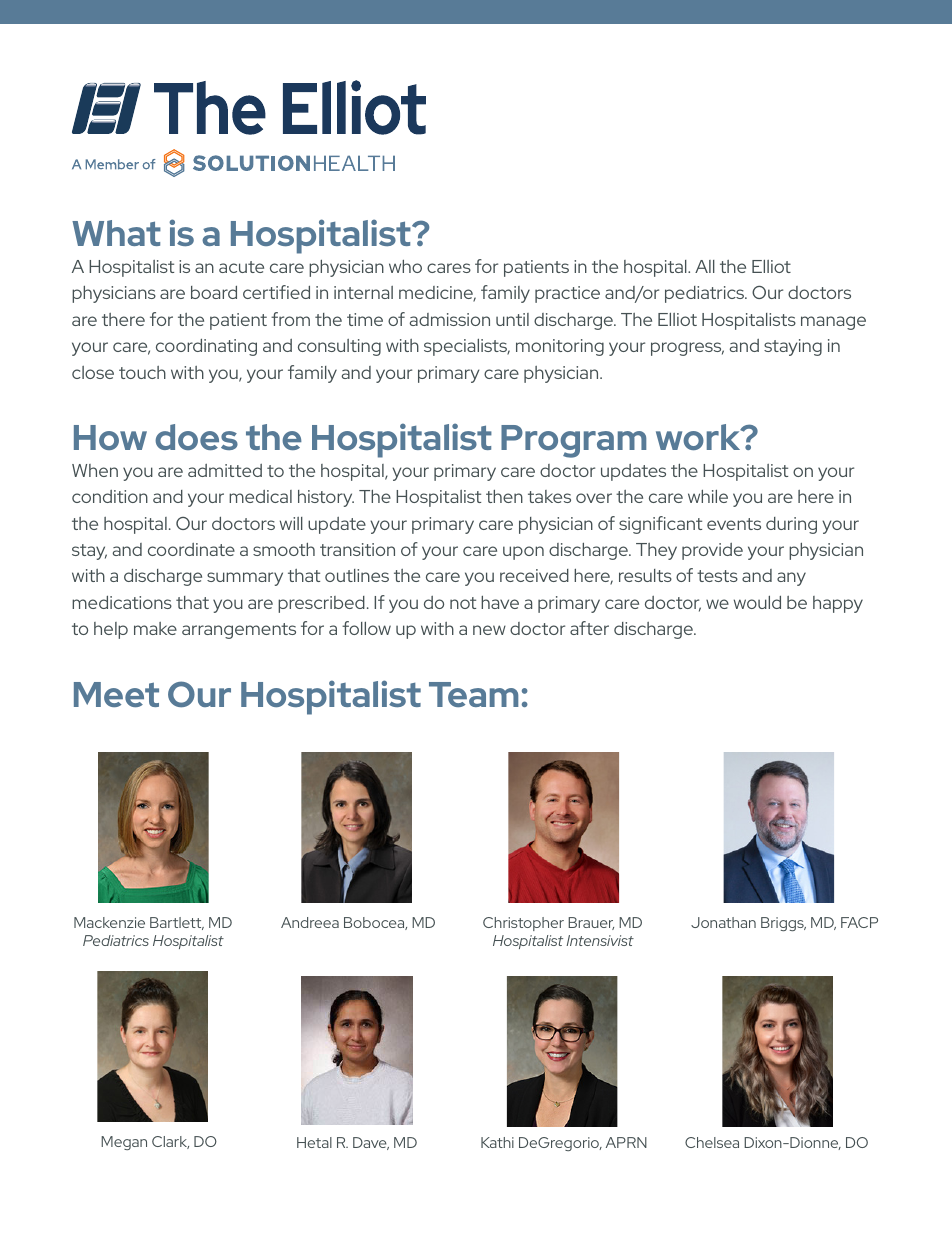  I want to click on admitted, so click(225, 470).
